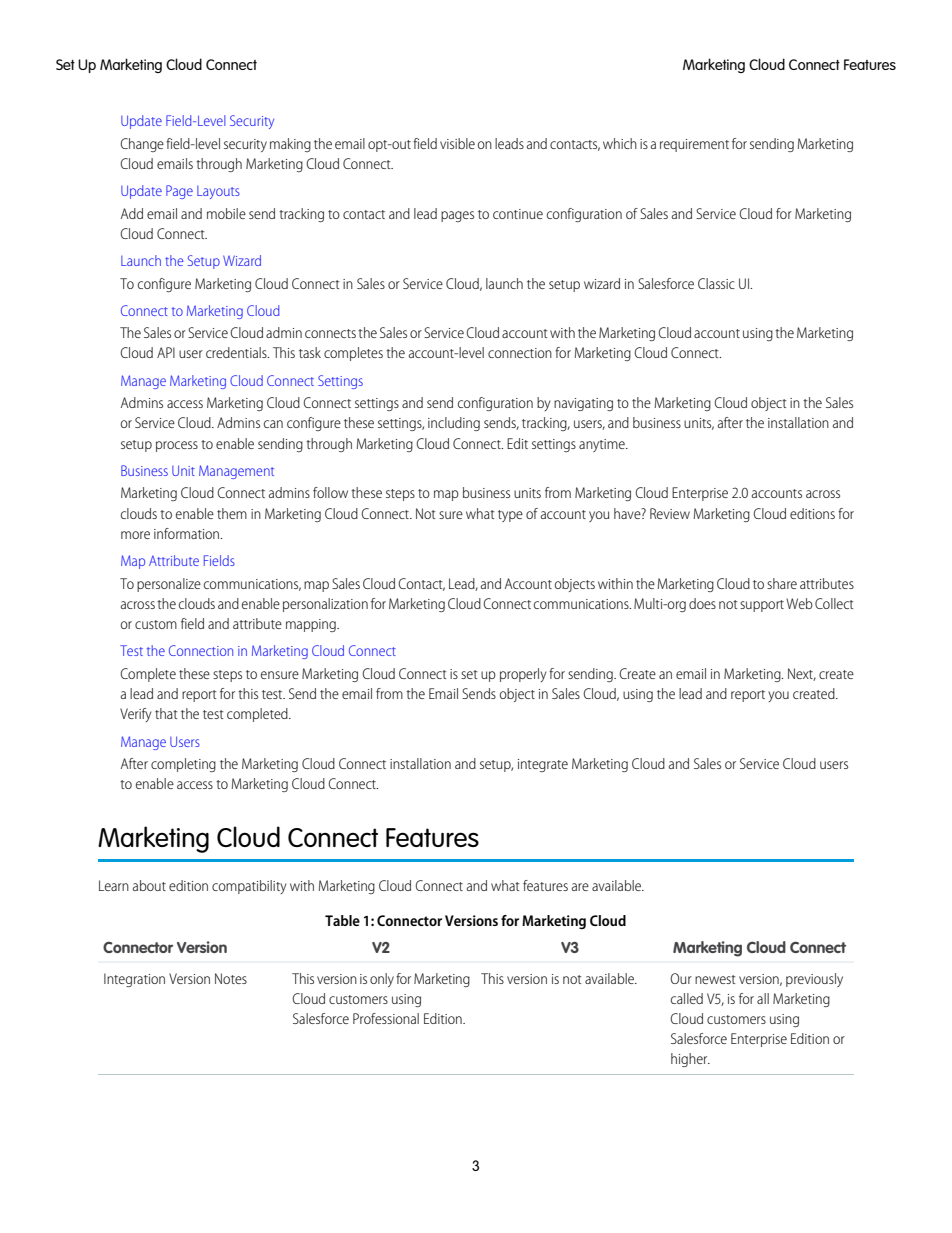 The image size is (952, 1233). What do you see at coordinates (183, 765) in the screenshot?
I see `completing` at bounding box center [183, 765].
